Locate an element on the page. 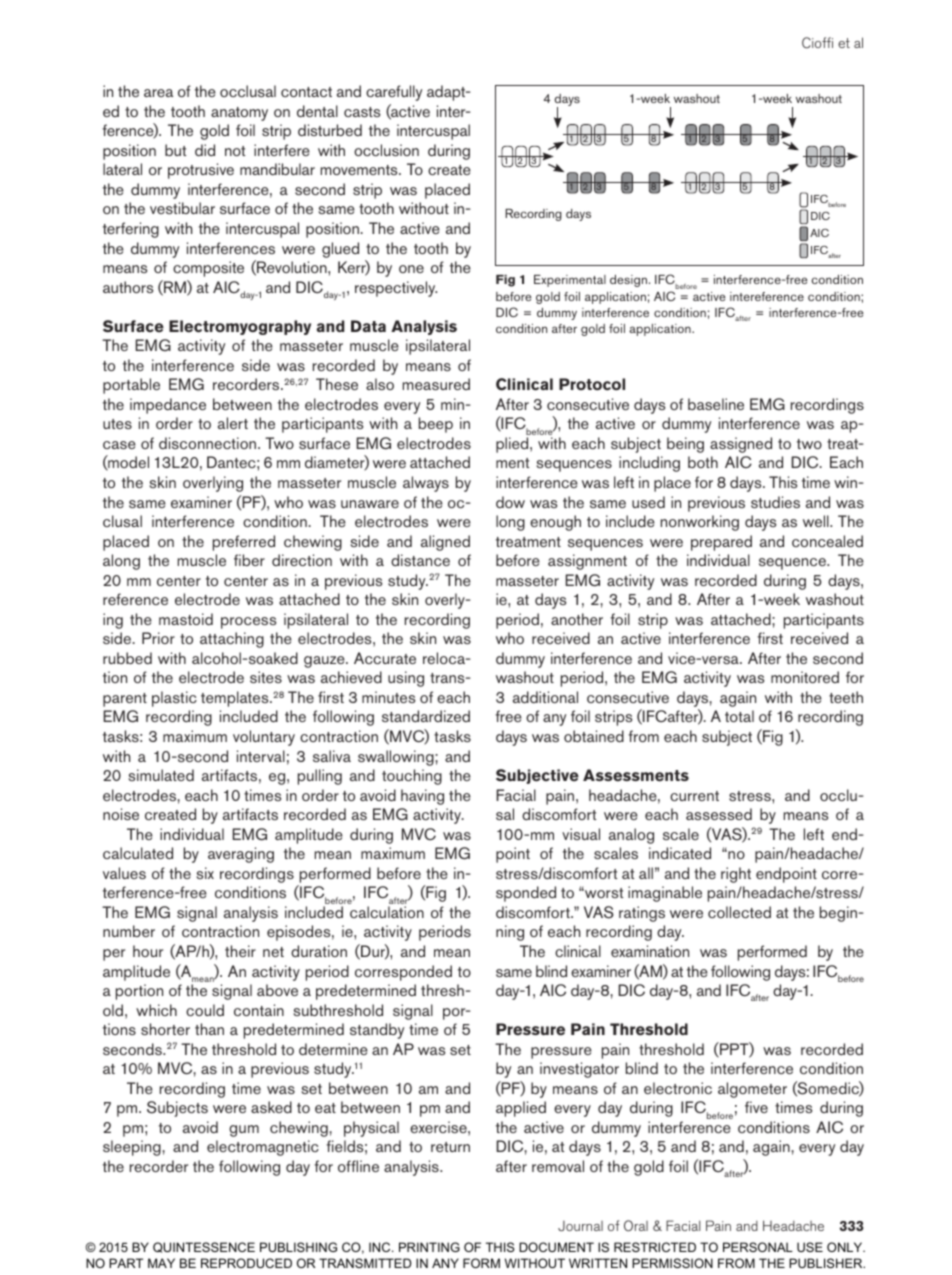  design is located at coordinates (628, 281).
